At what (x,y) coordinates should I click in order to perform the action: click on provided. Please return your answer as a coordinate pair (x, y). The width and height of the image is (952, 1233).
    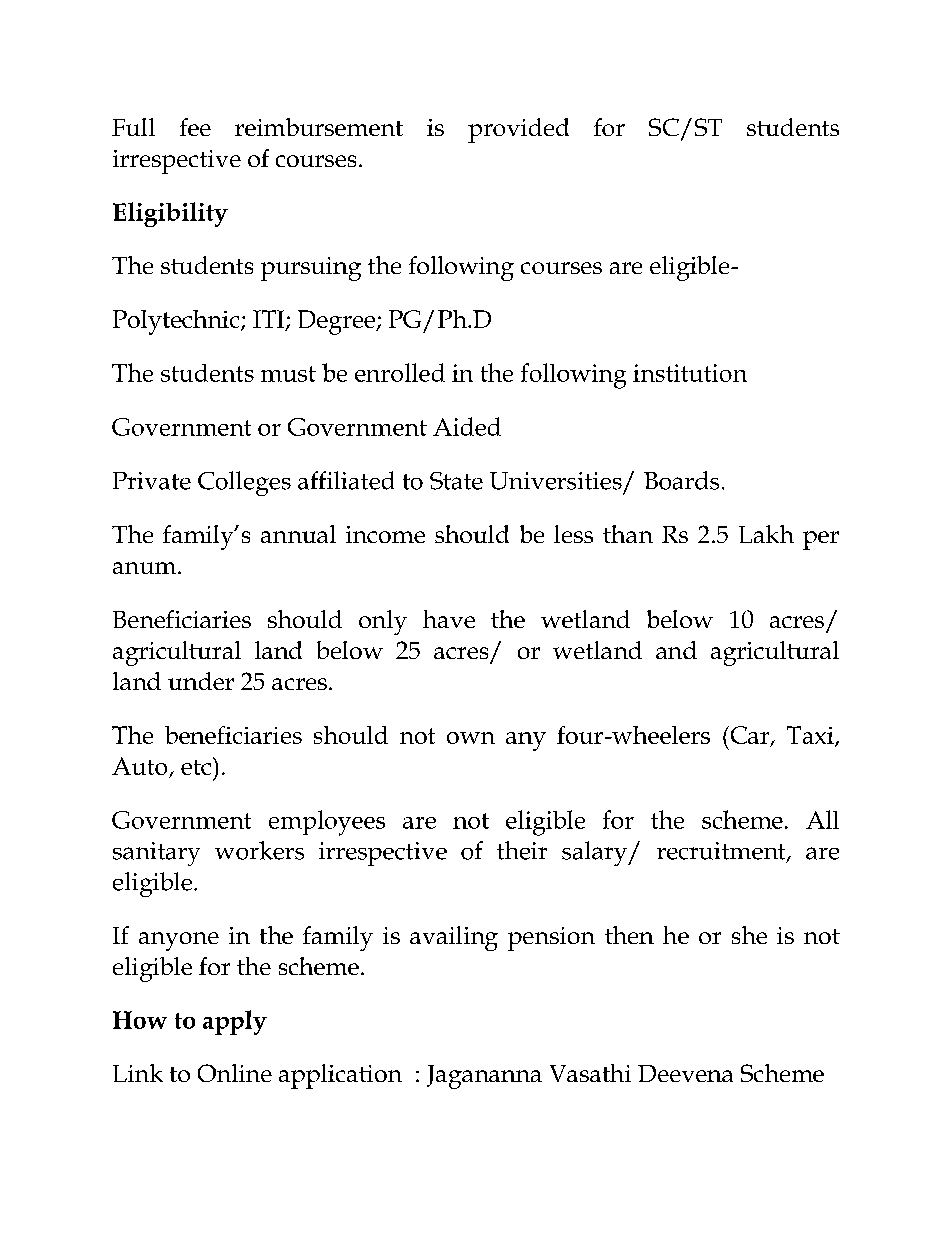
    Looking at the image, I should click on (518, 130).
